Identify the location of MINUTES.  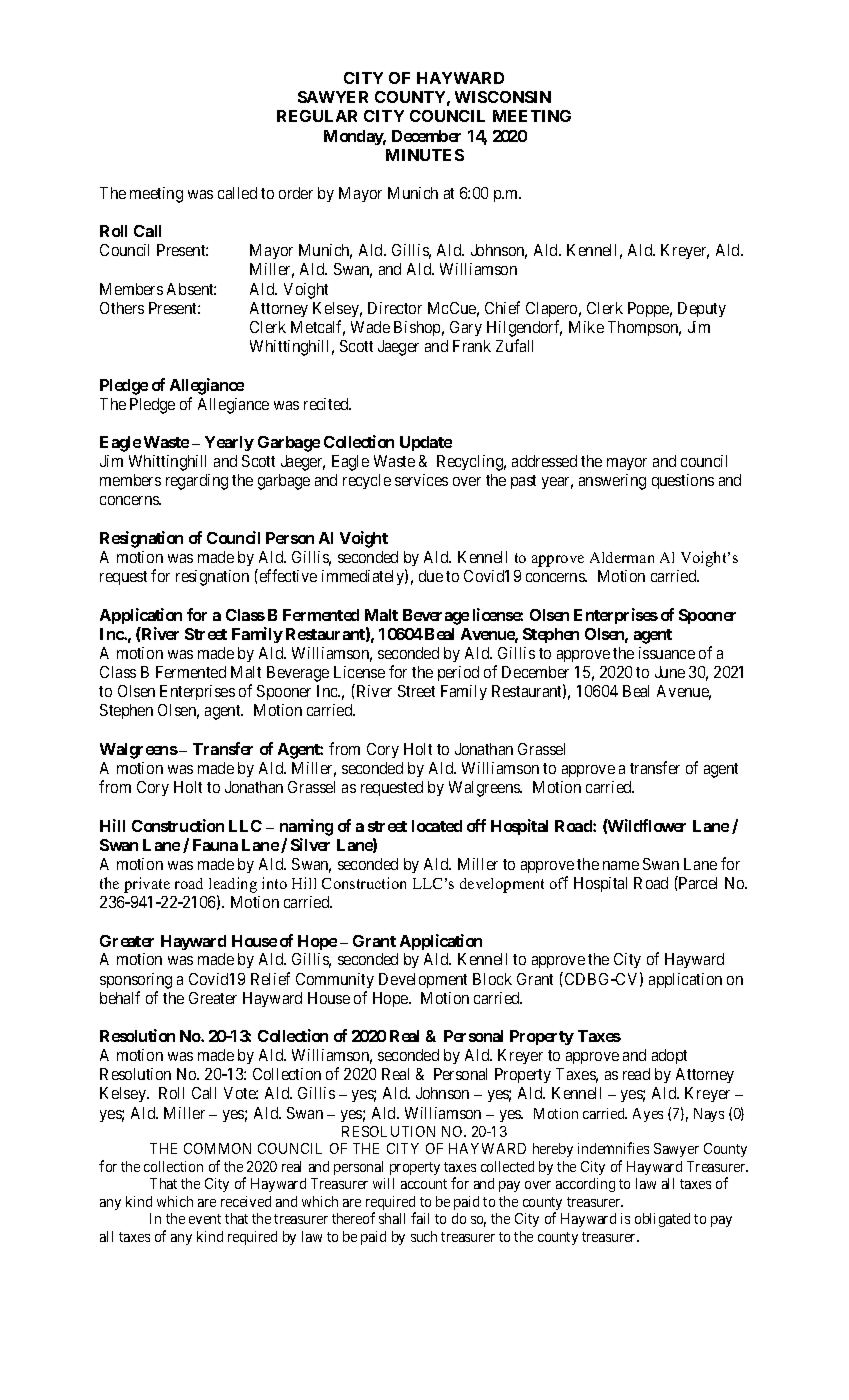
(425, 155).
